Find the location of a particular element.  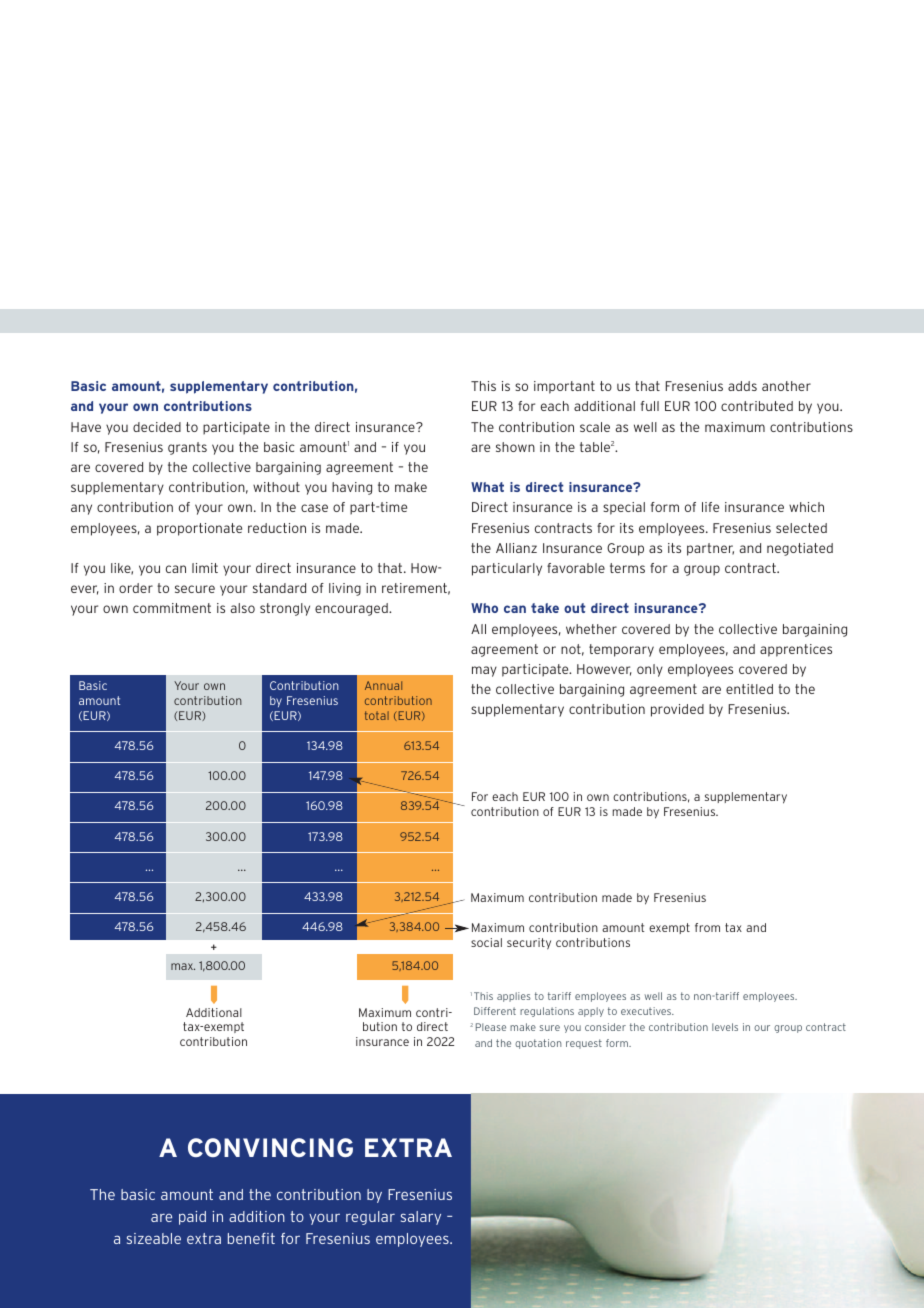

Annual is located at coordinates (383, 685).
